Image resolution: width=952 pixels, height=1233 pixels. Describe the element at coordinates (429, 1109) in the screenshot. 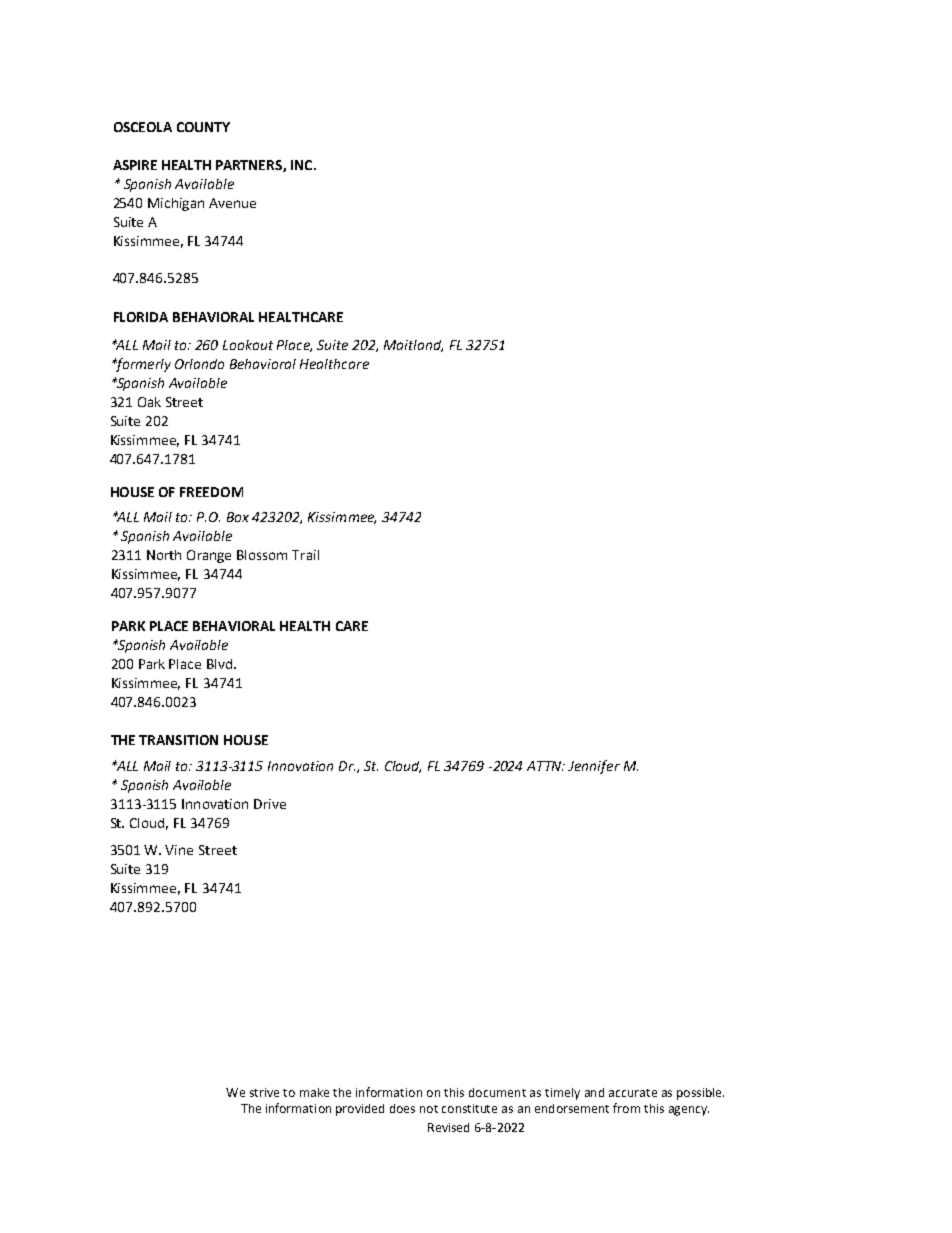

I see `not` at that location.
